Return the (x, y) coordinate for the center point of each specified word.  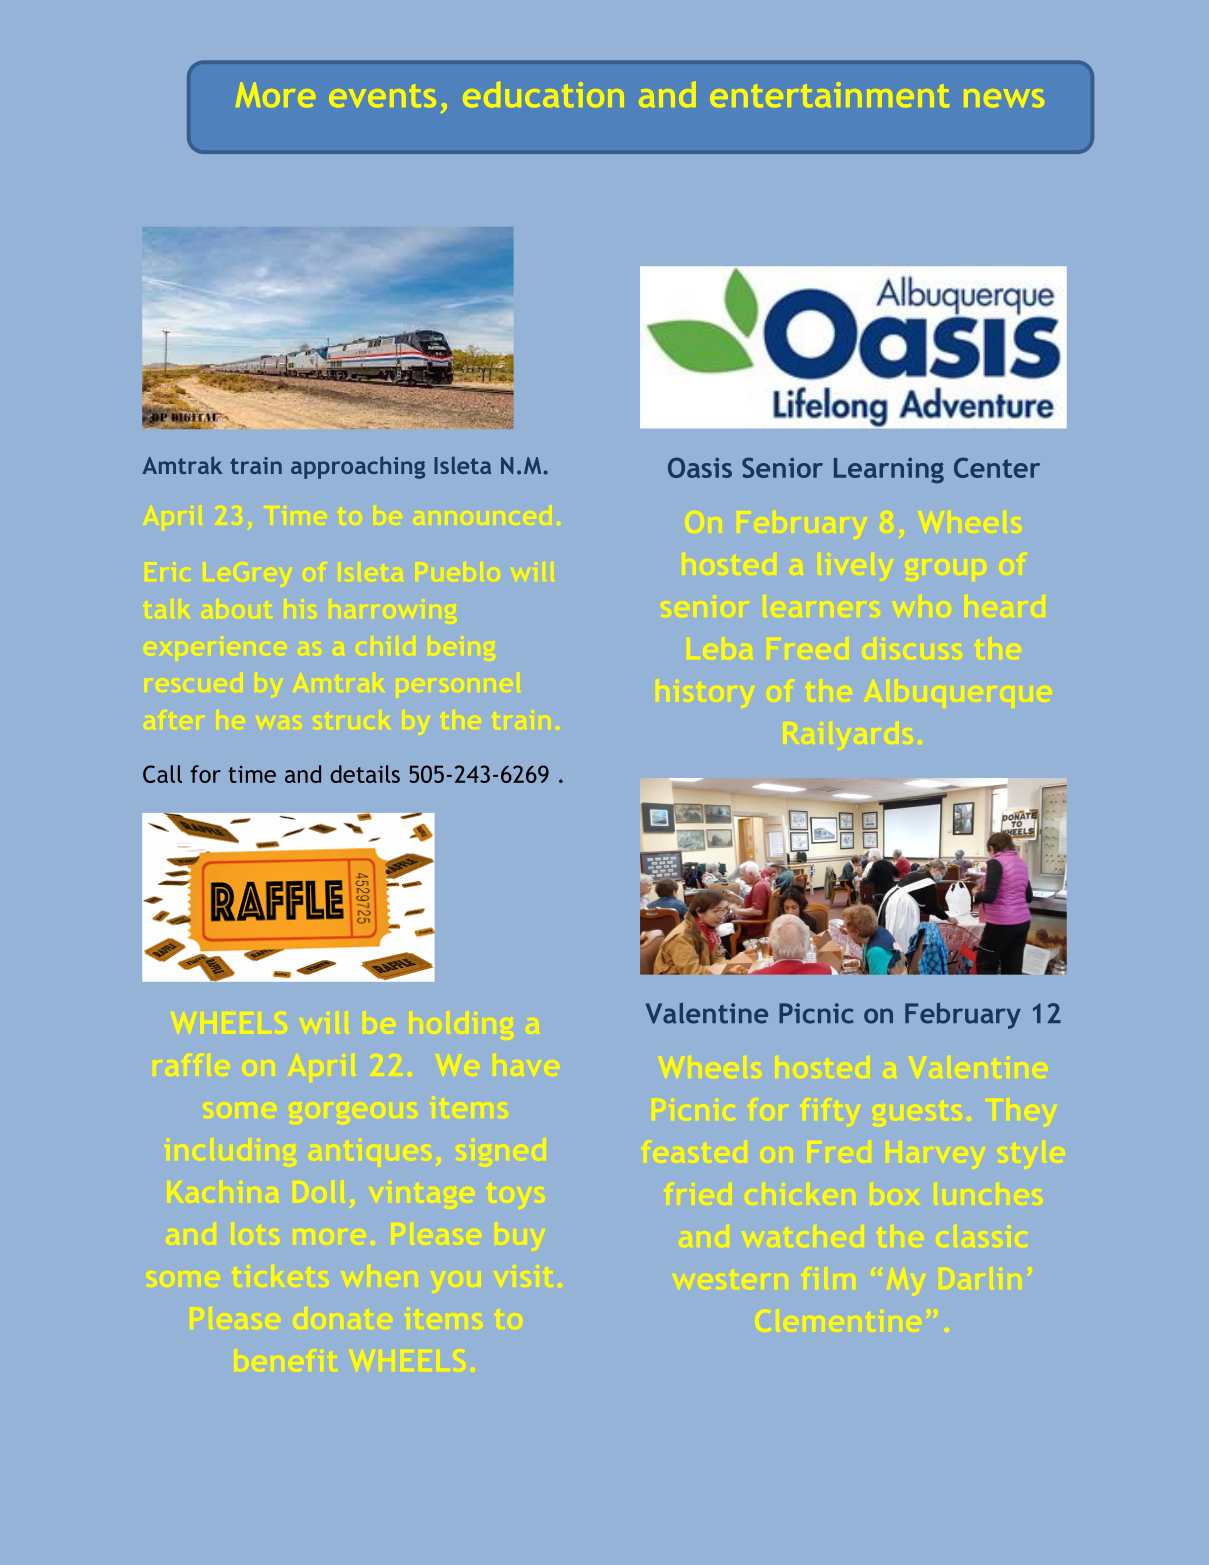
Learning (889, 471)
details (365, 774)
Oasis (700, 467)
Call (162, 774)
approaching (358, 467)
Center (997, 467)
